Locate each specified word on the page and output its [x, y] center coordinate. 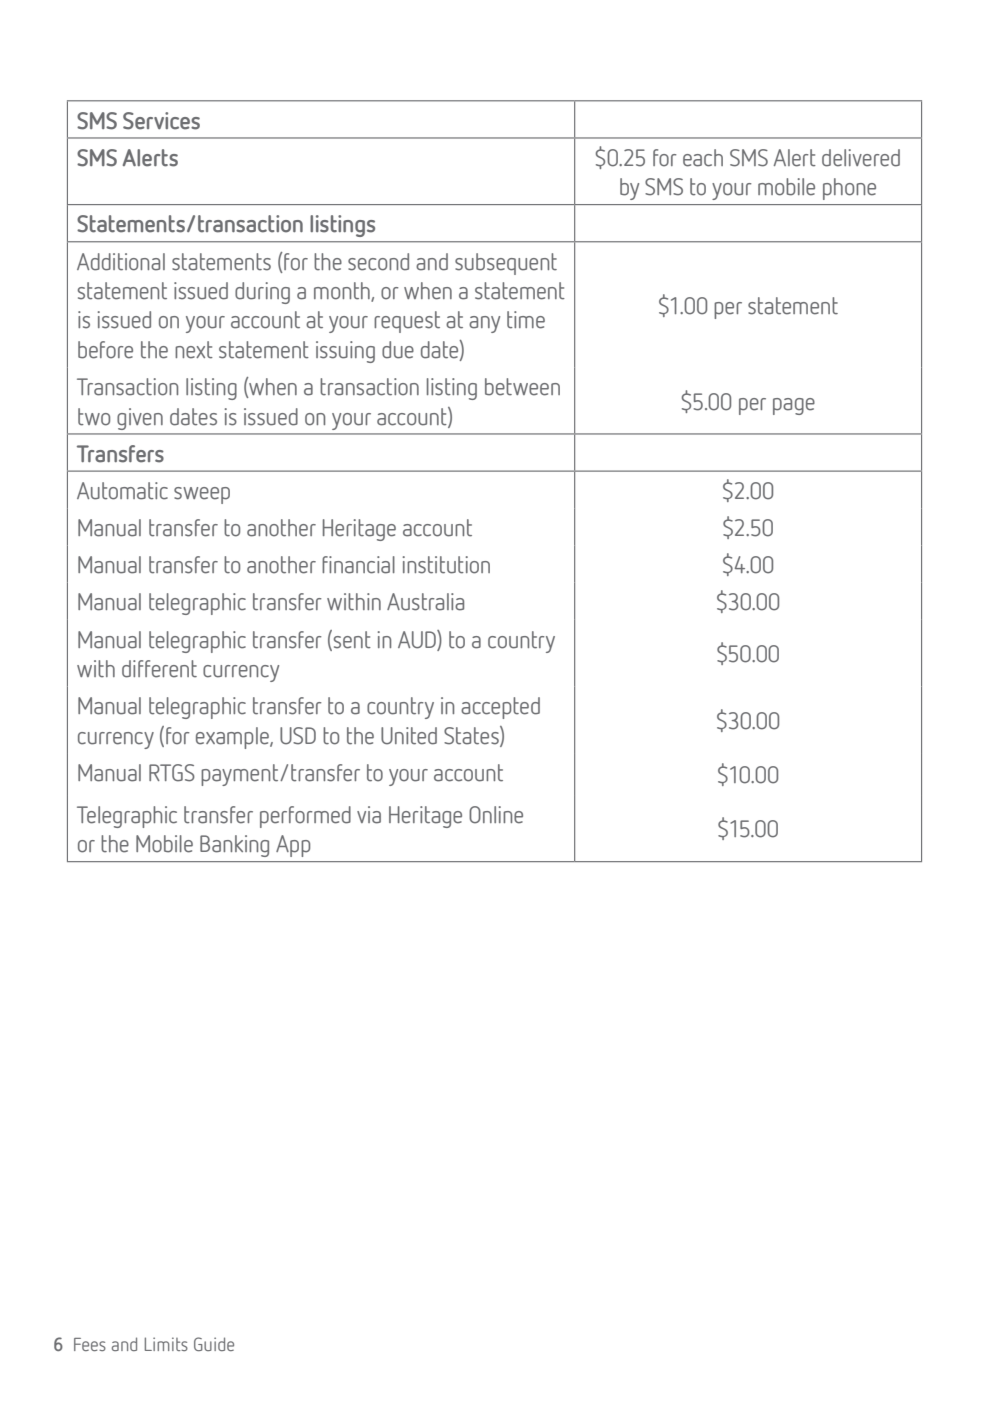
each [703, 158]
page [794, 406]
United [409, 736]
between [522, 387]
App [293, 846]
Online [496, 815]
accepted [500, 708]
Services [161, 121]
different [159, 669]
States [472, 736]
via [369, 815]
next [194, 350]
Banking [234, 846]
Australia [425, 602]
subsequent [506, 264]
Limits [166, 1344]
